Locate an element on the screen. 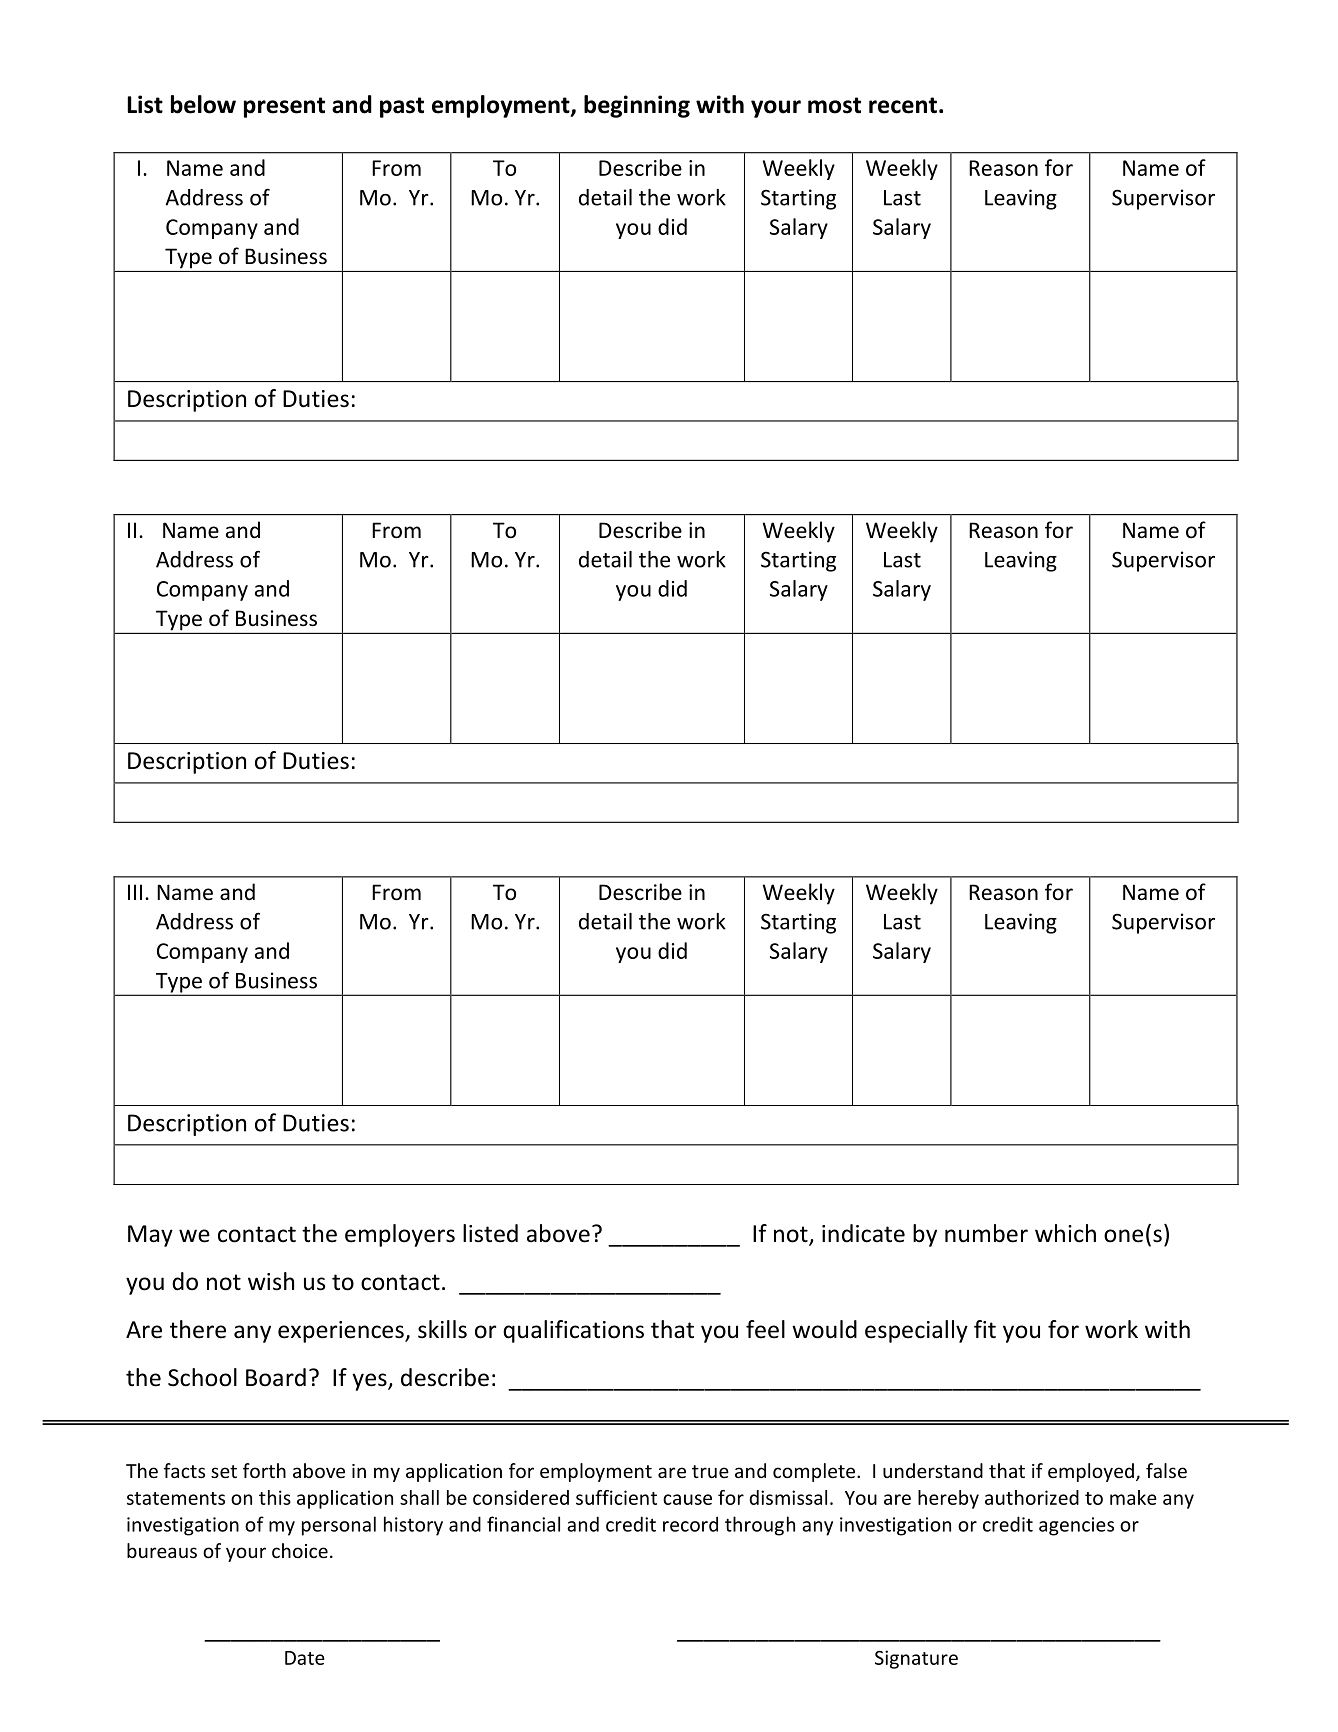  agencies is located at coordinates (1076, 1526).
